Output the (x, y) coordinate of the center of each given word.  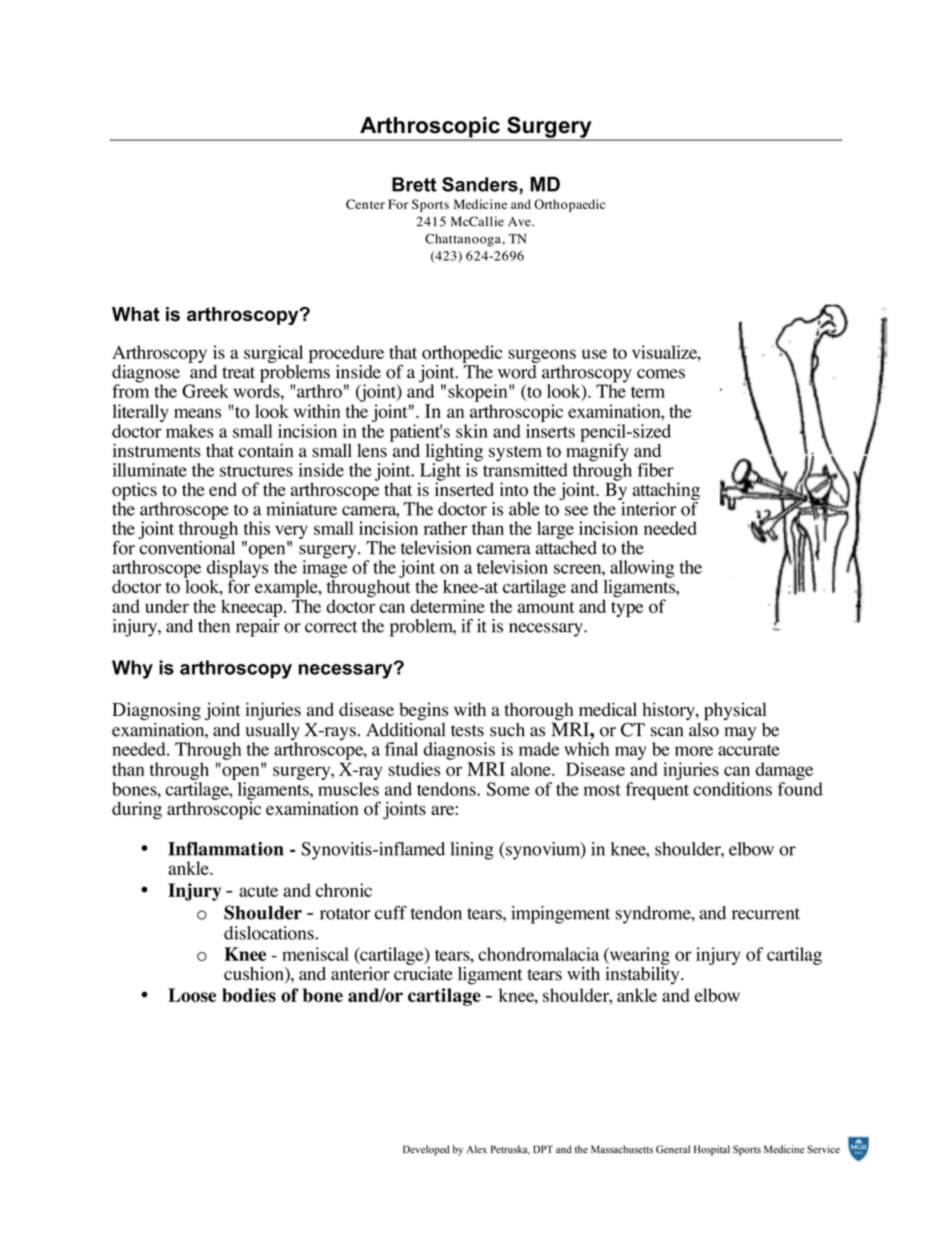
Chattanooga (464, 240)
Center (365, 204)
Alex (477, 1149)
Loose (192, 995)
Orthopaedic (569, 205)
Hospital (712, 1150)
